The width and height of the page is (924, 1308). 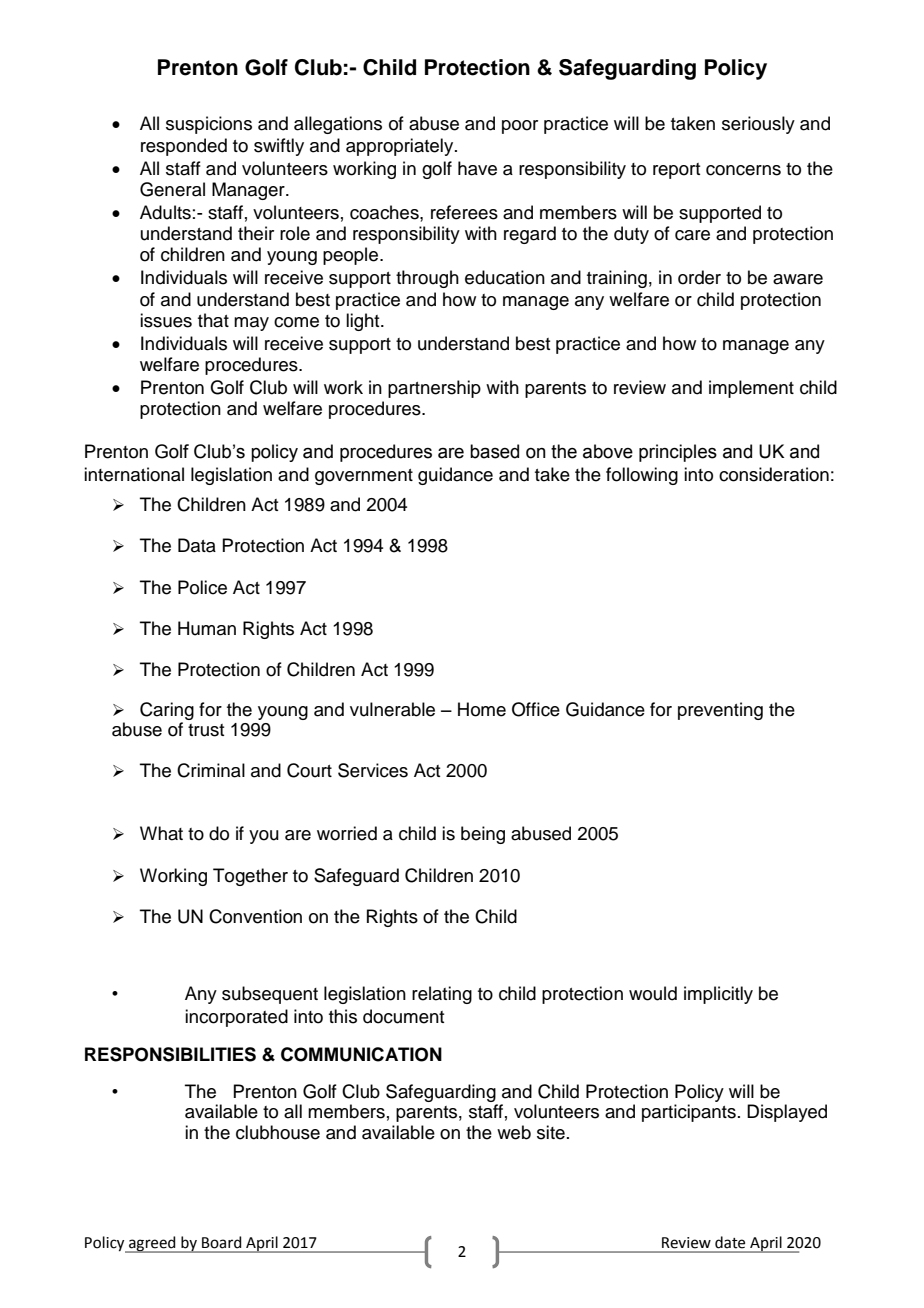 I want to click on trust, so click(x=206, y=730).
